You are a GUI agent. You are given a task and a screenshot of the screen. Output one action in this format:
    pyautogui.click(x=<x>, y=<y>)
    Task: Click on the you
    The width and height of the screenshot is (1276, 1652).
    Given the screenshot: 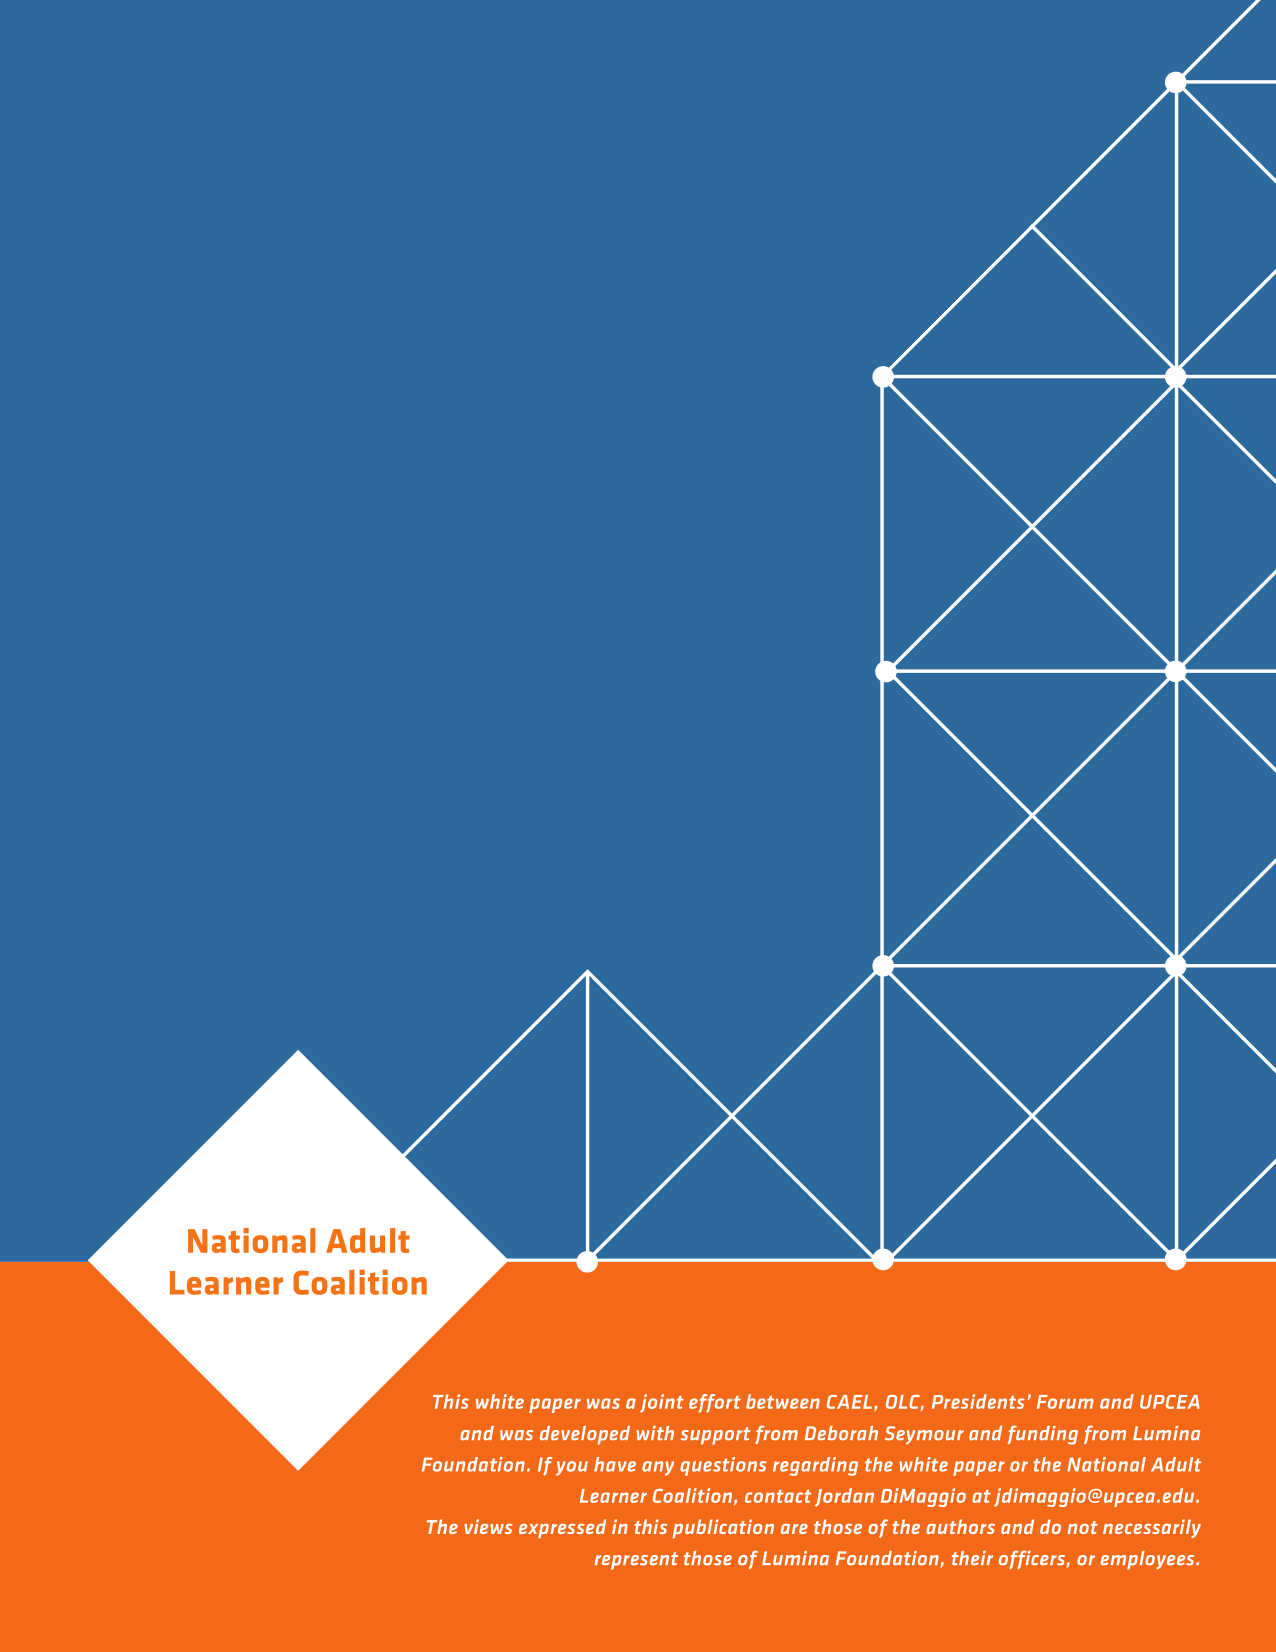 What is the action you would take?
    pyautogui.click(x=572, y=1468)
